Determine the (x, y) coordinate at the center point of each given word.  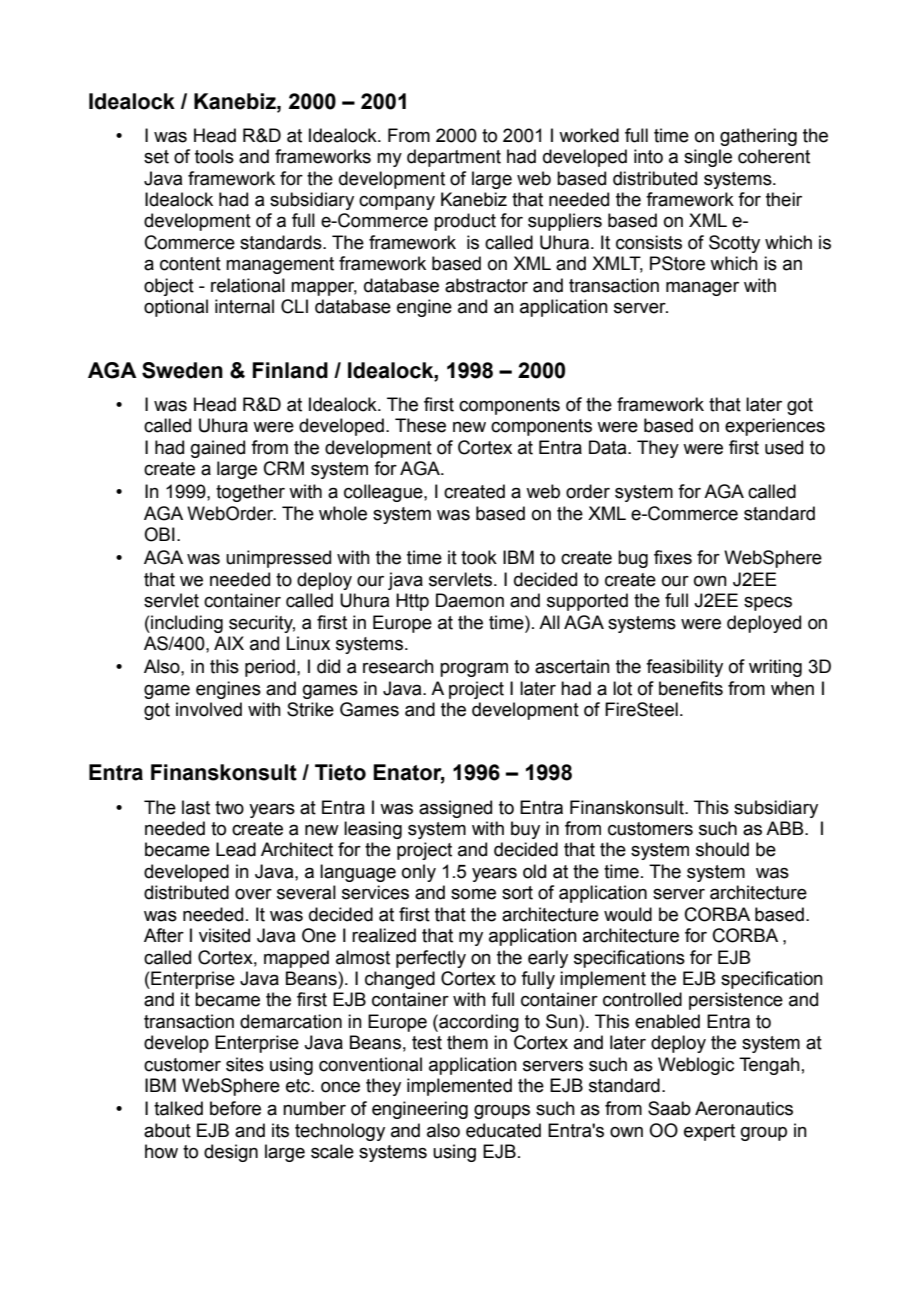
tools (214, 156)
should (722, 849)
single (708, 158)
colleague (384, 493)
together (250, 493)
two (229, 808)
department (454, 158)
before (235, 1108)
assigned (455, 809)
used (784, 447)
